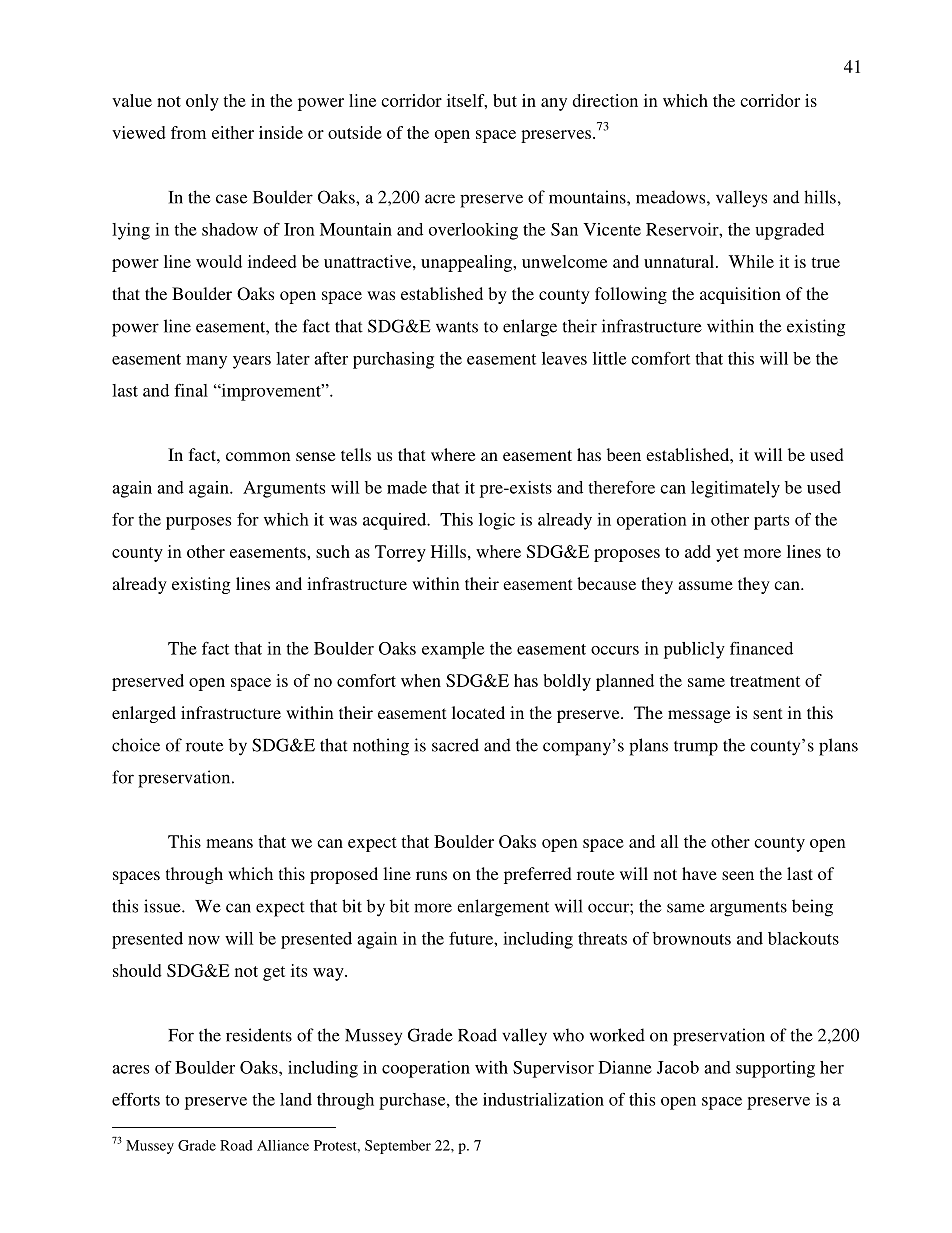 The width and height of the page is (952, 1233). Describe the element at coordinates (740, 295) in the page. I see `acquisition` at that location.
